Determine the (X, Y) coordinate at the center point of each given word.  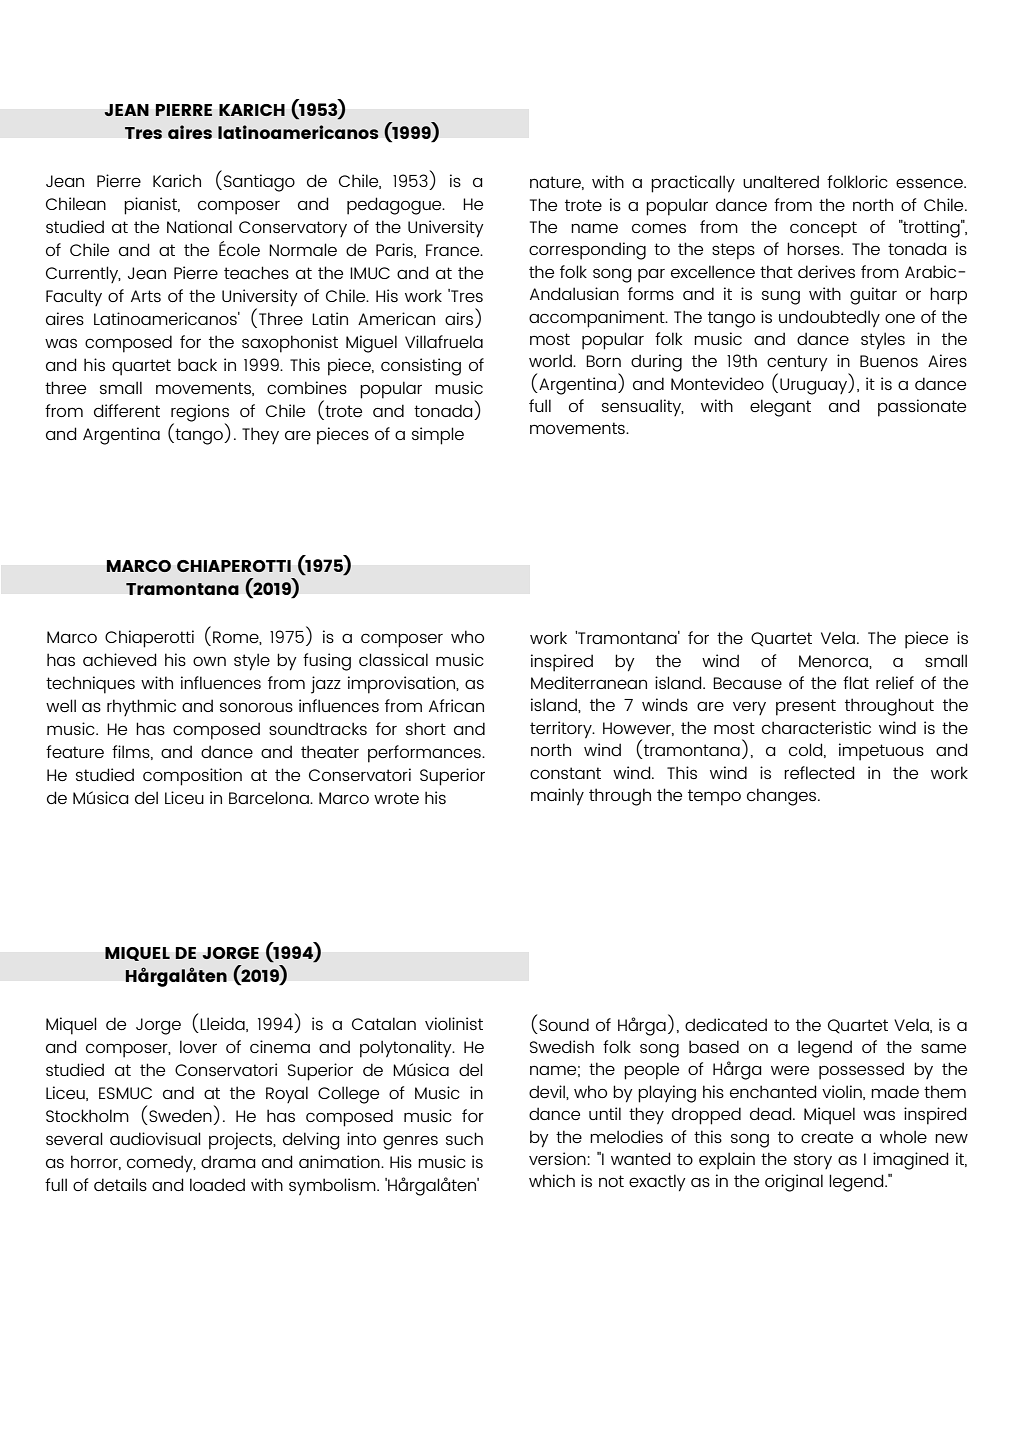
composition (192, 777)
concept (823, 229)
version (557, 1158)
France (454, 250)
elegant (780, 408)
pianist (152, 206)
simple (438, 436)
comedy (161, 1163)
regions (200, 414)
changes (783, 797)
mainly (557, 796)
